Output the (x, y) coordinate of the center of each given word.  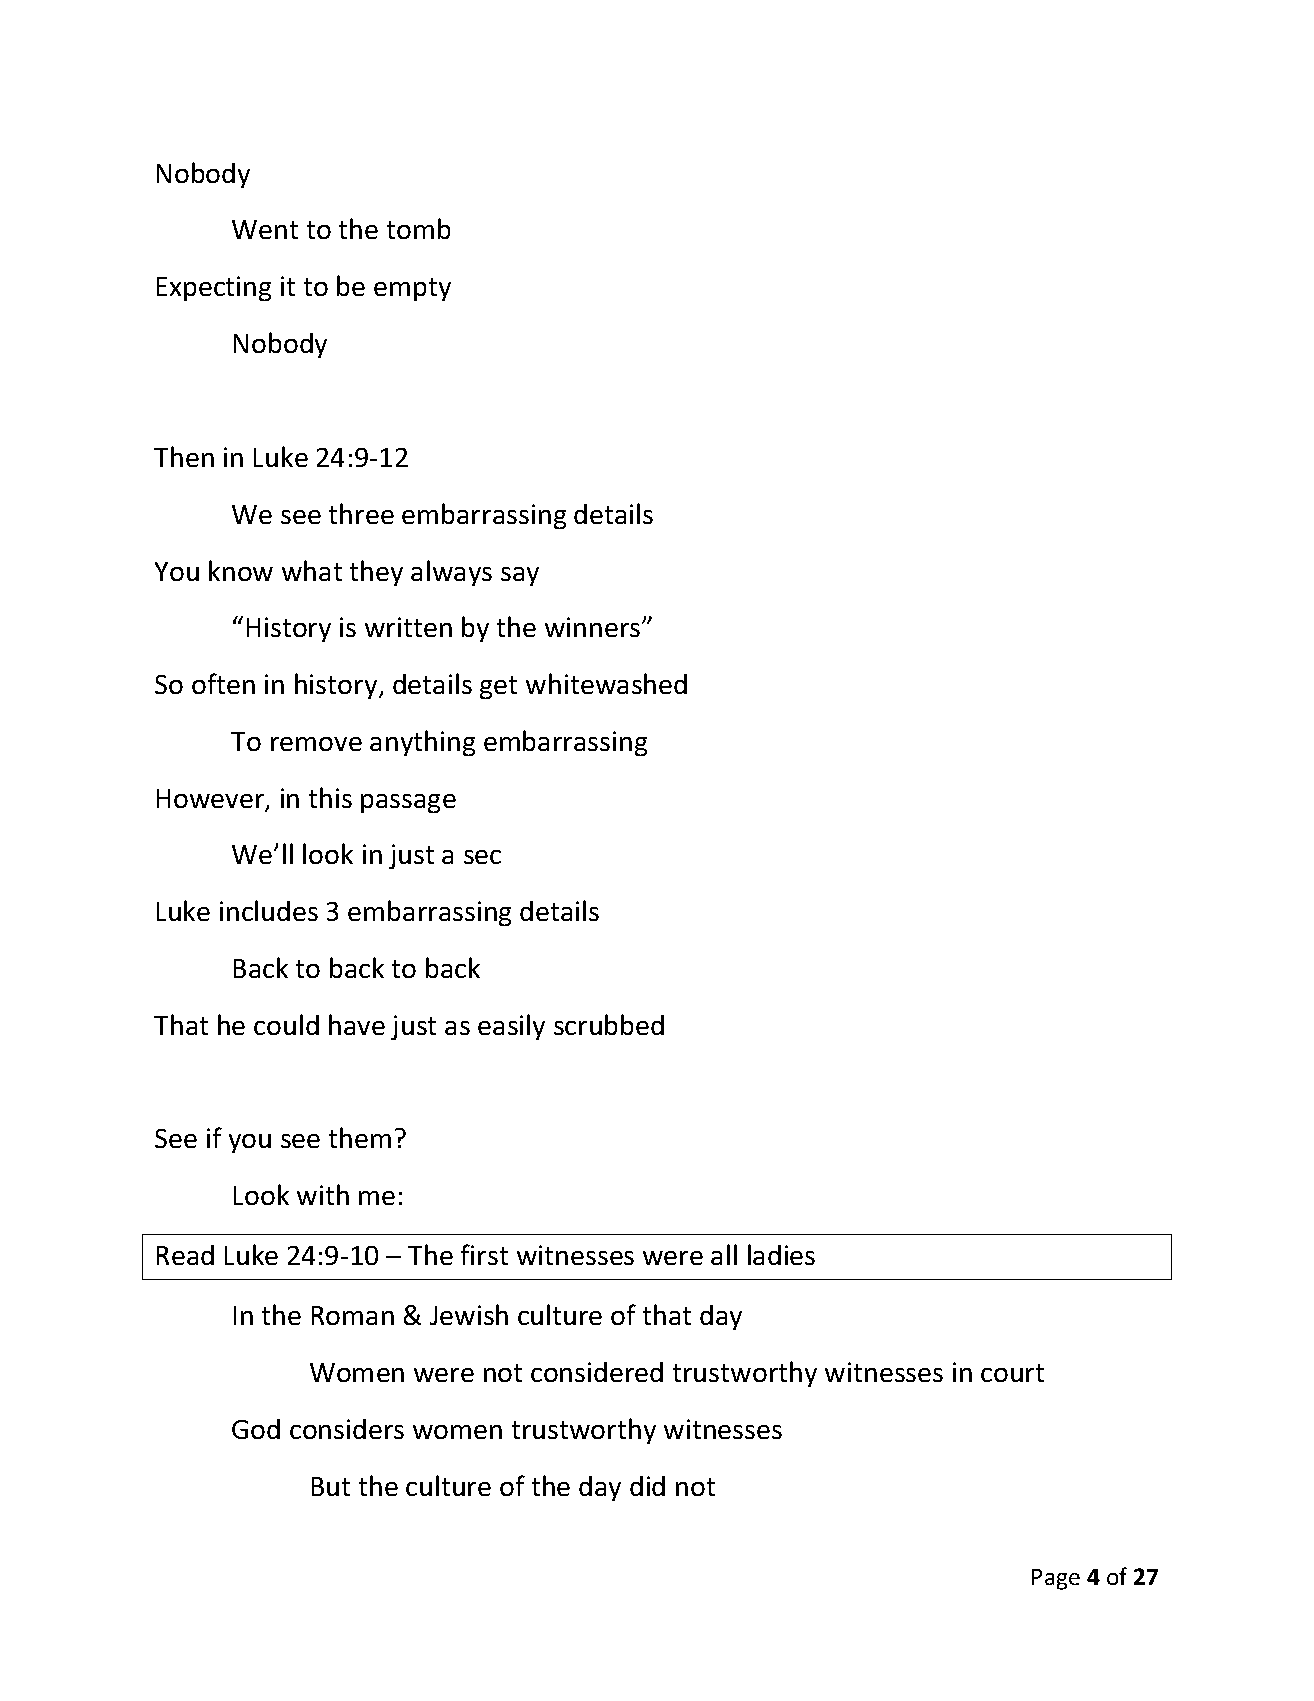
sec (482, 857)
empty (412, 289)
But (331, 1486)
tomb (418, 228)
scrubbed (609, 1024)
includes (269, 910)
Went (265, 229)
